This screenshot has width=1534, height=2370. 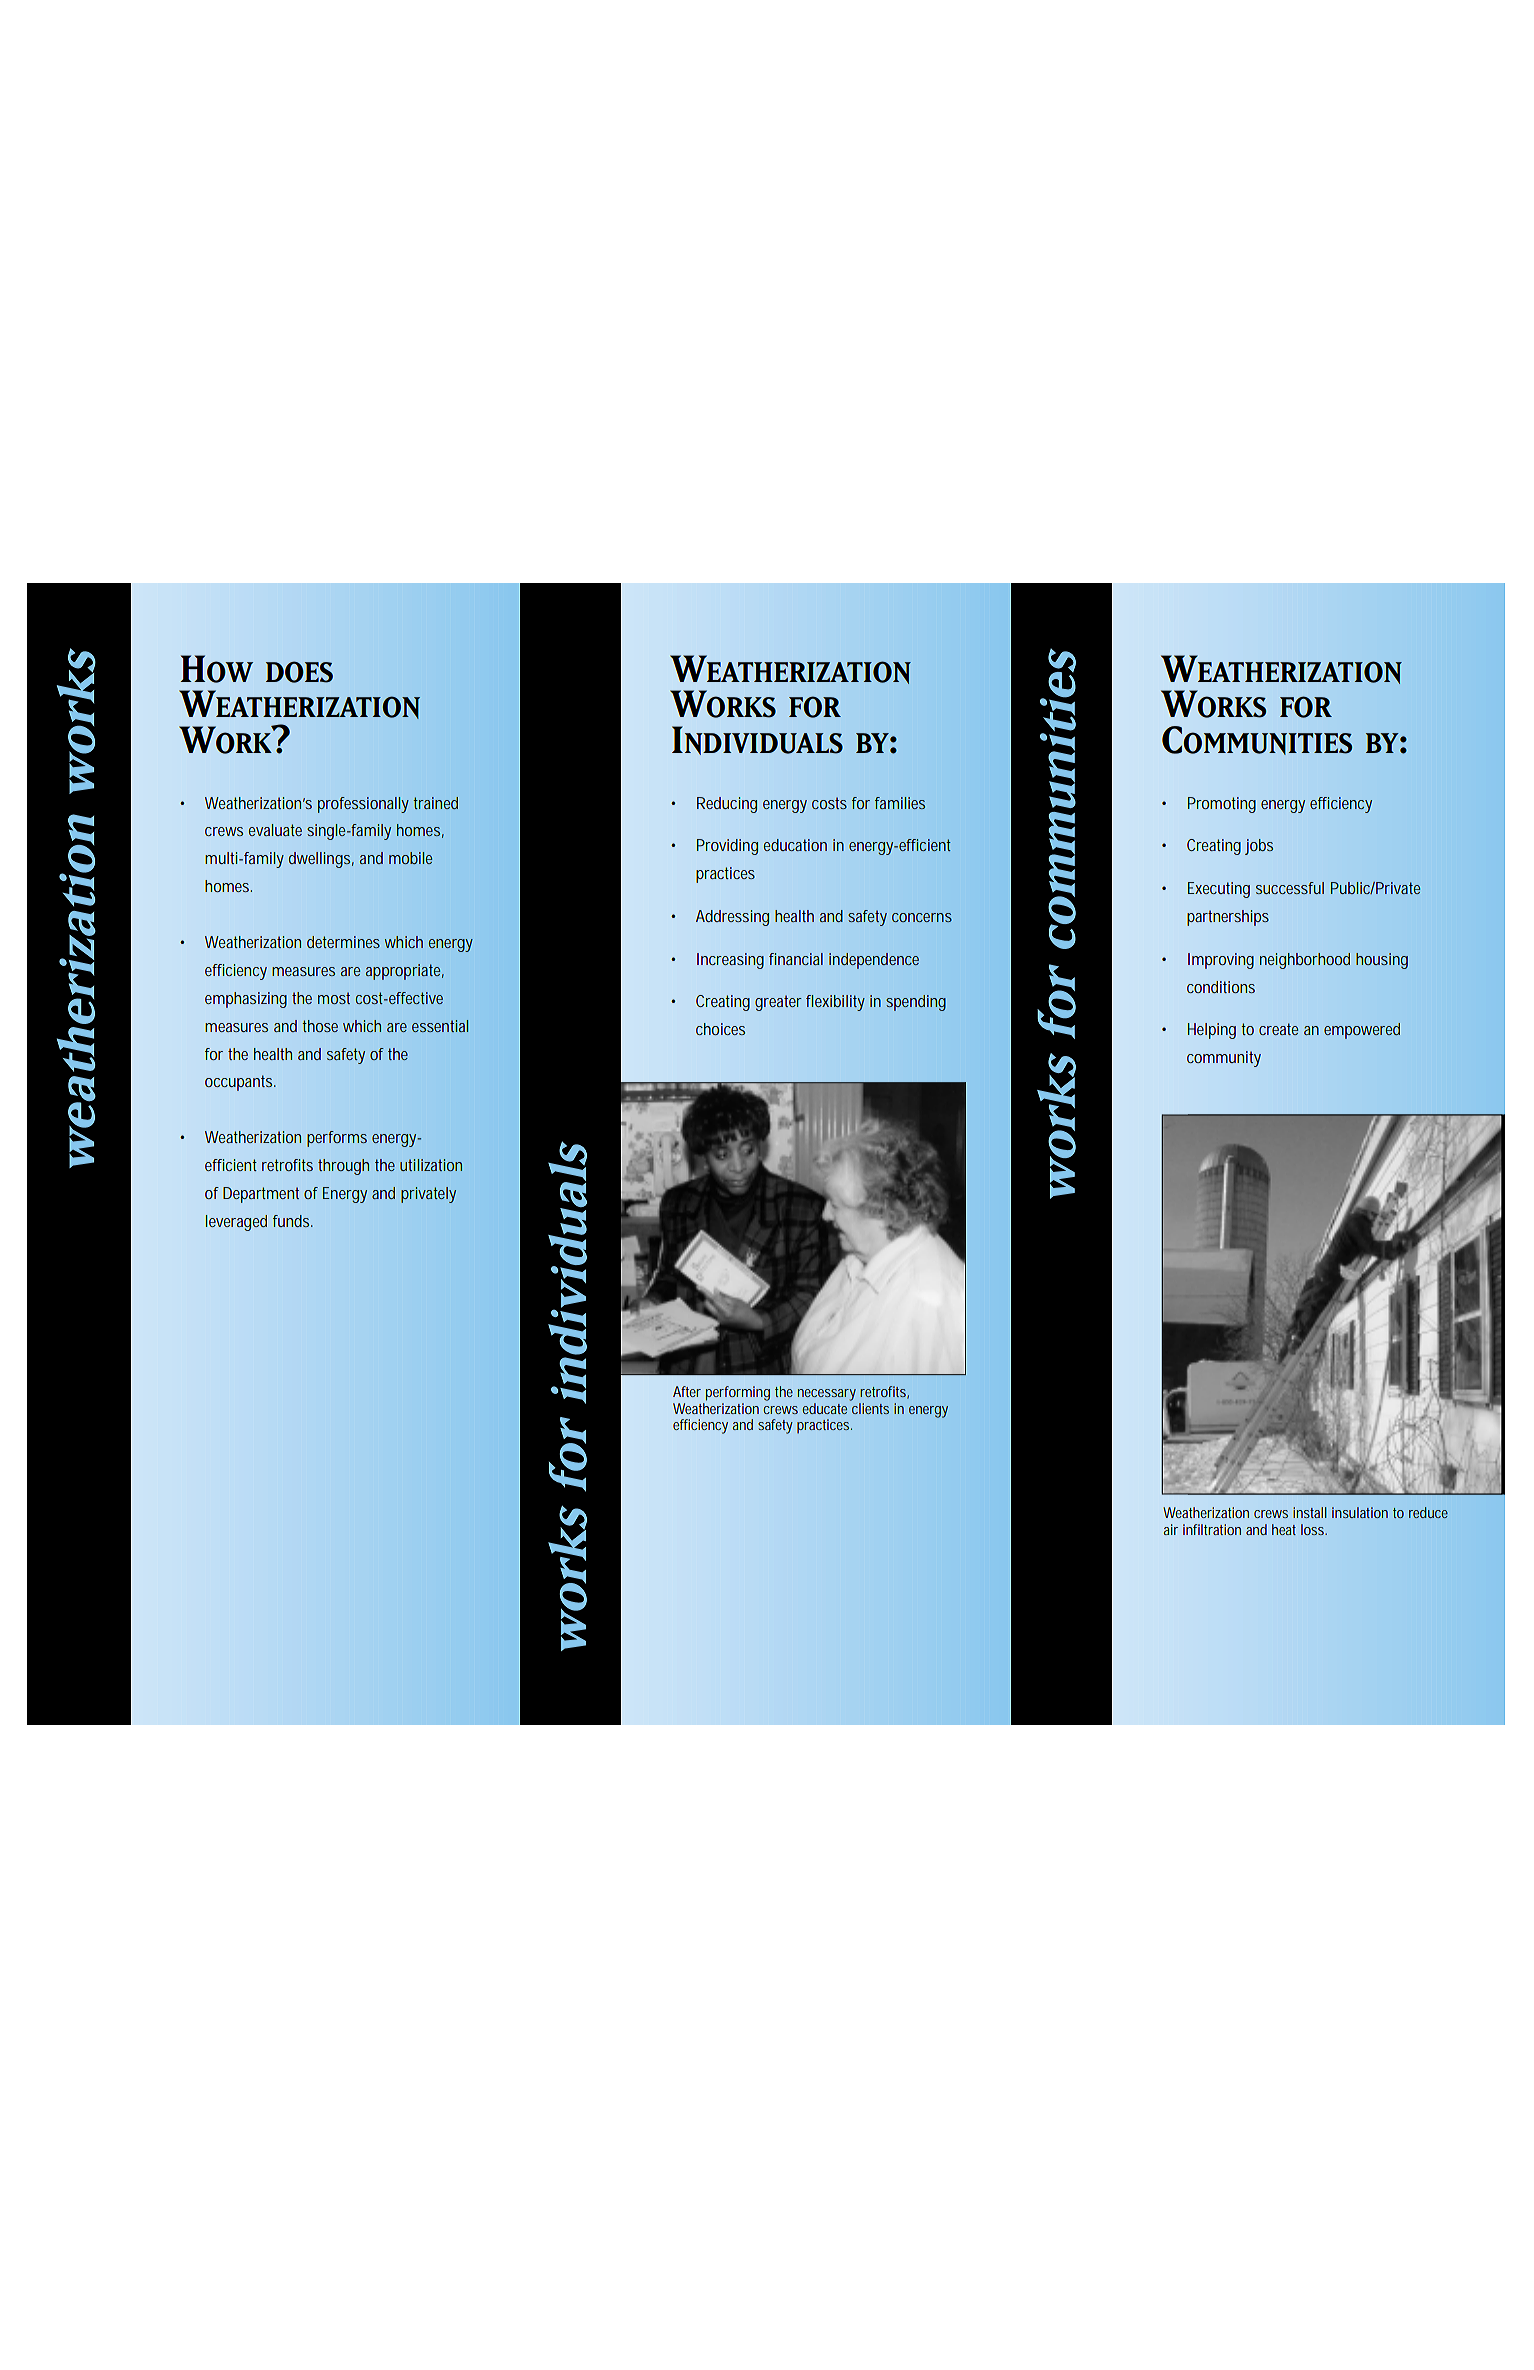 What do you see at coordinates (343, 1167) in the screenshot?
I see `through` at bounding box center [343, 1167].
